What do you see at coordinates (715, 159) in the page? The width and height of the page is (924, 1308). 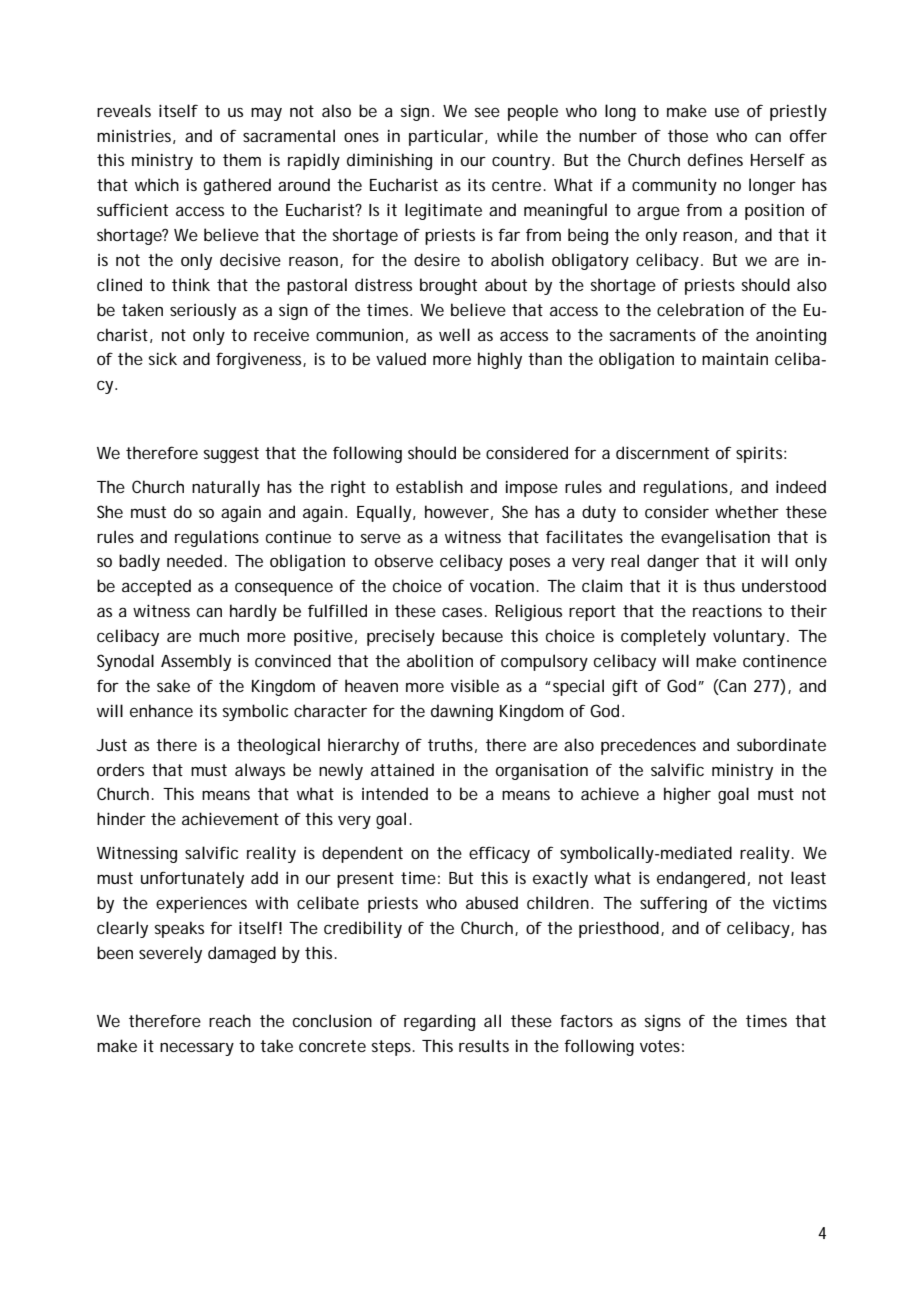 I see `defines` at bounding box center [715, 159].
